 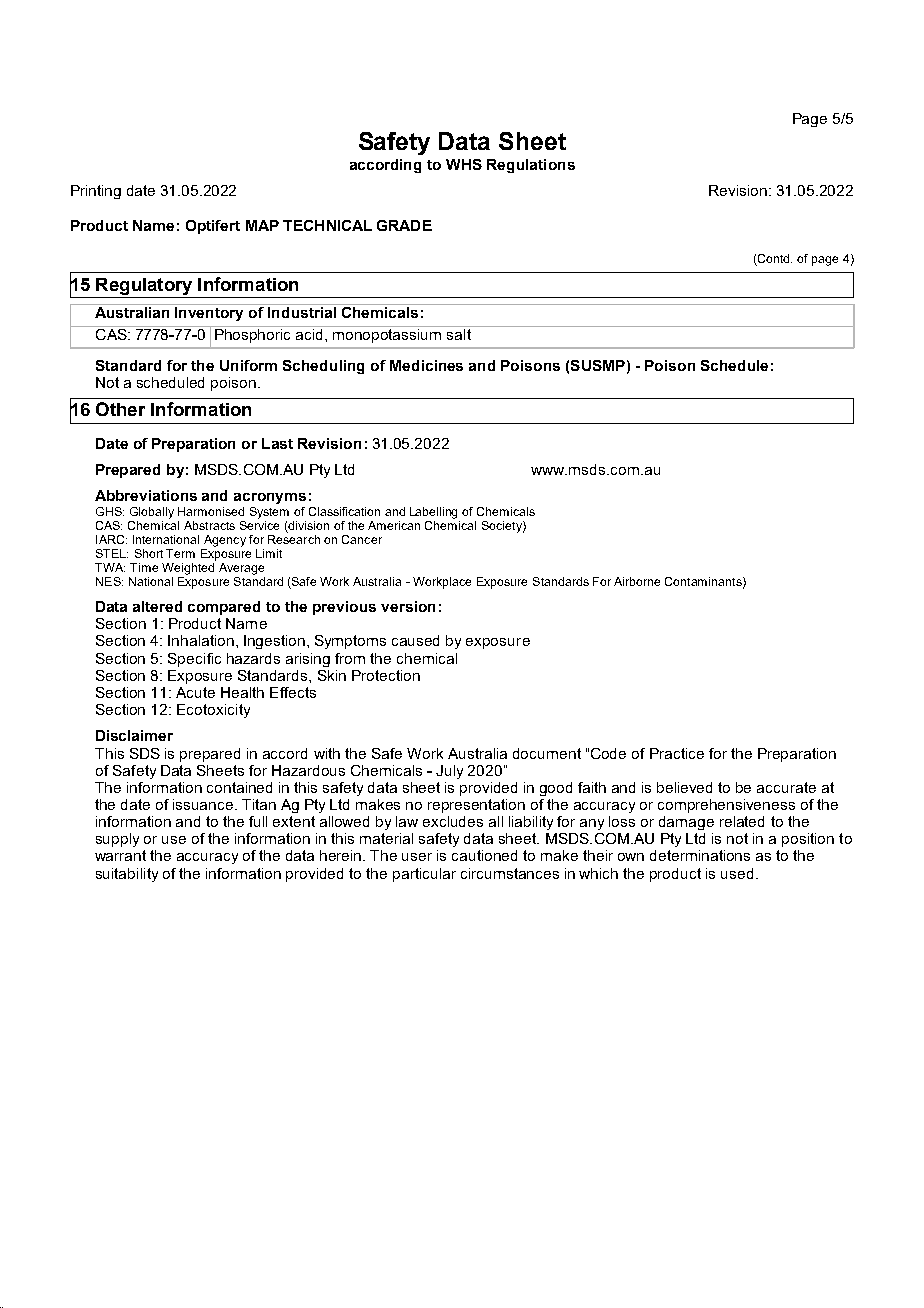 What do you see at coordinates (386, 675) in the document?
I see `Protection` at bounding box center [386, 675].
